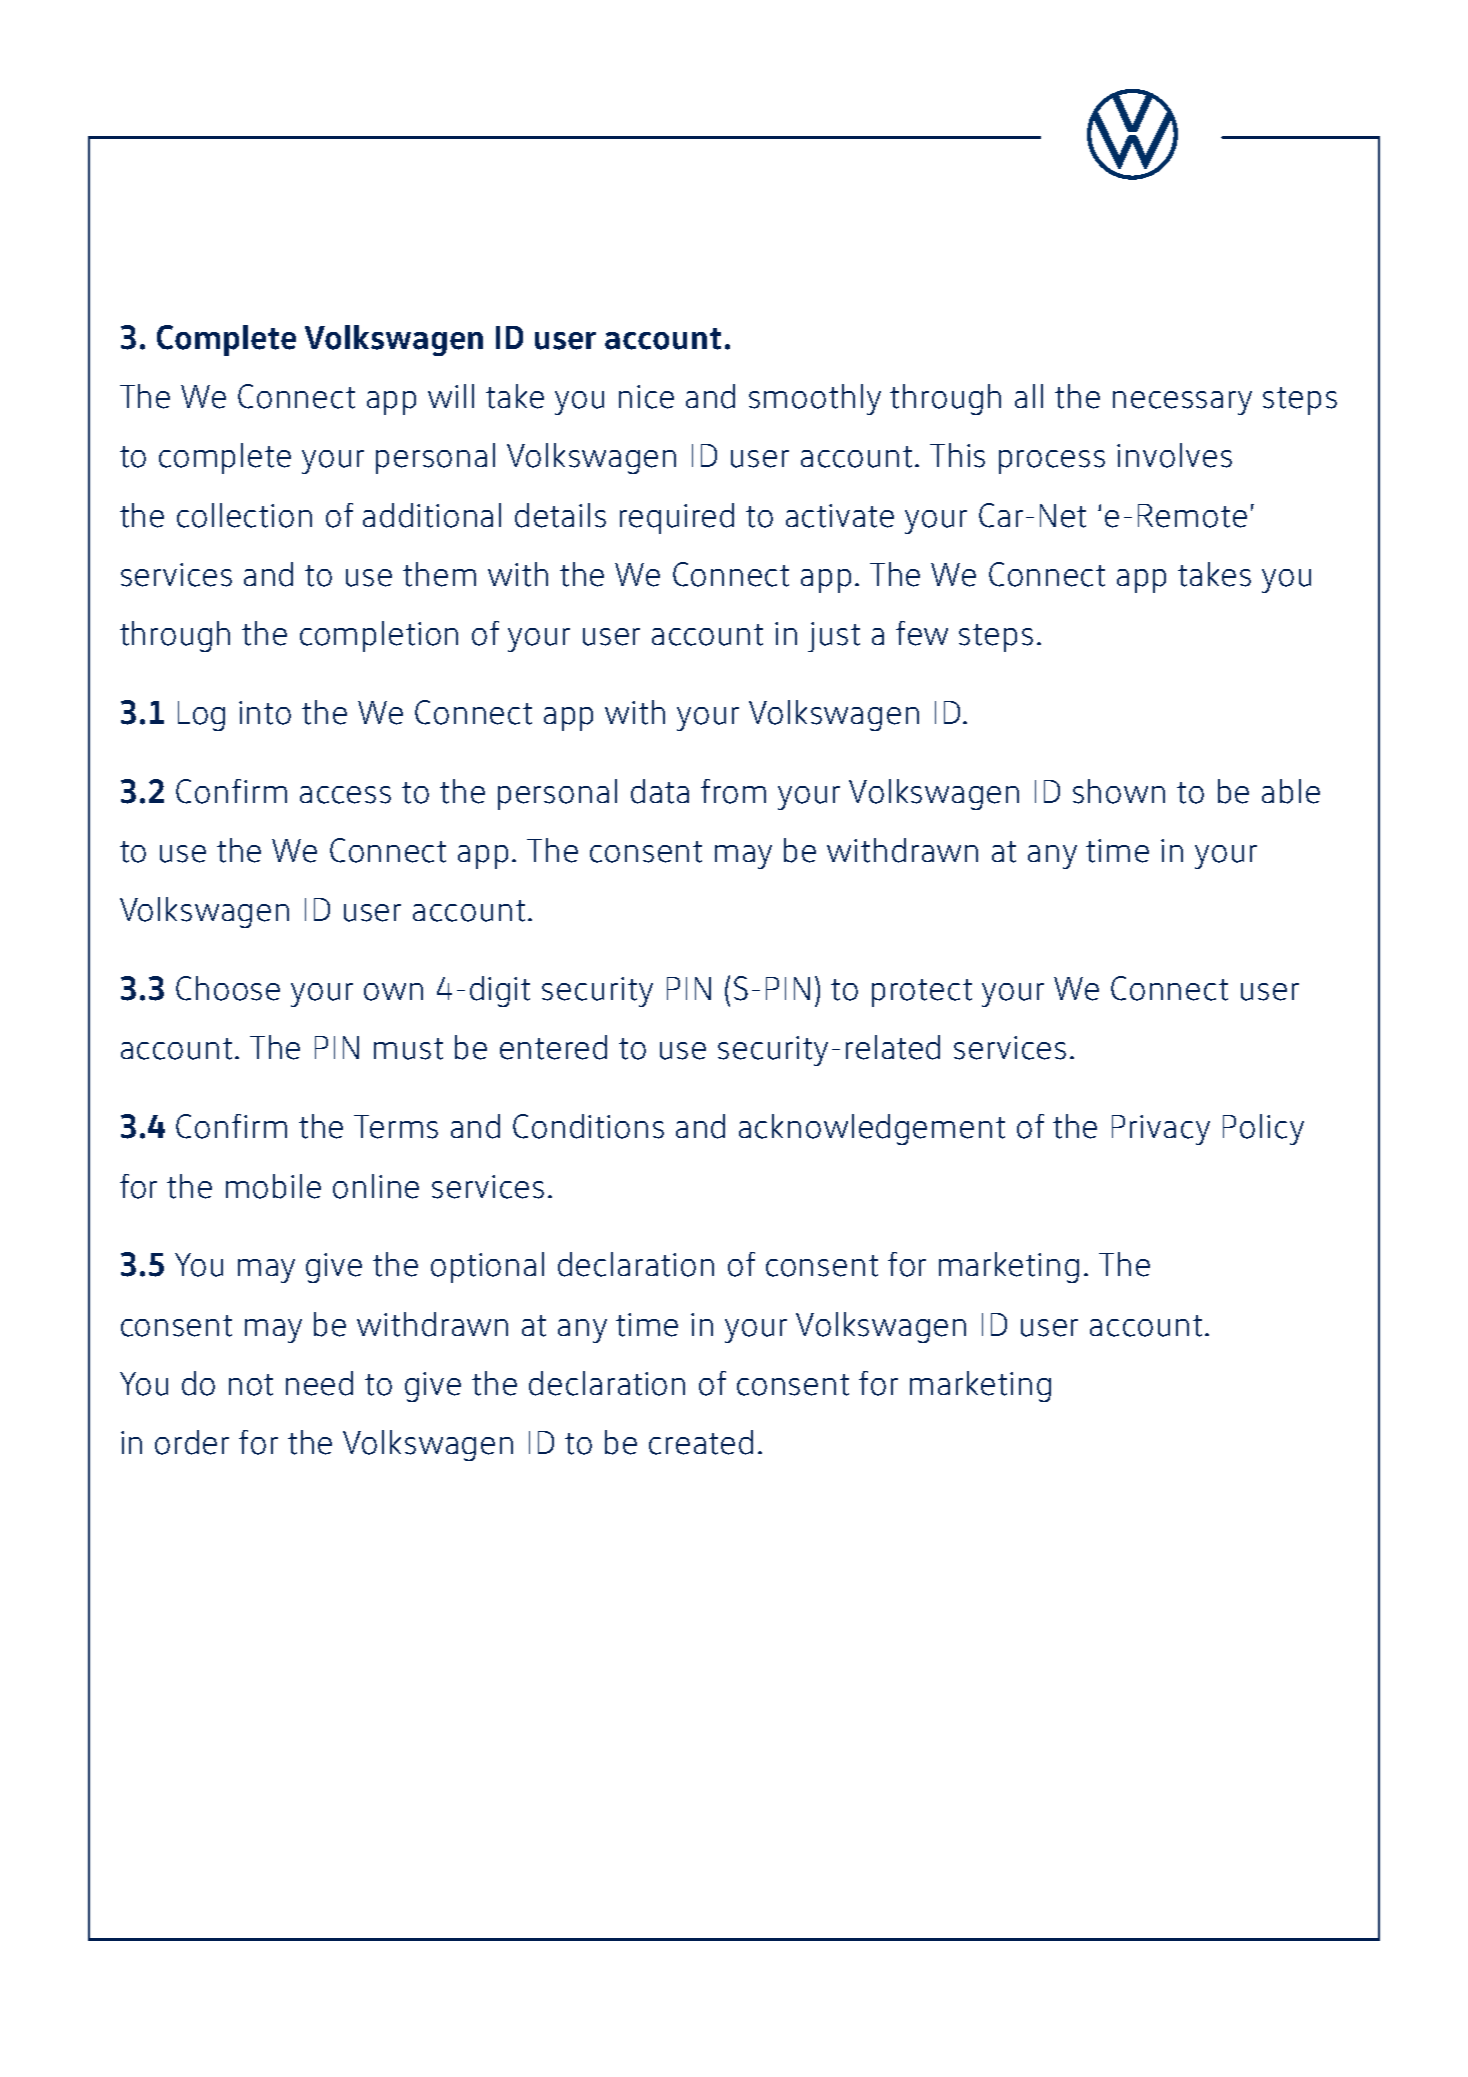 Image resolution: width=1468 pixels, height=2077 pixels. Describe the element at coordinates (1182, 403) in the screenshot. I see `necessary` at that location.
